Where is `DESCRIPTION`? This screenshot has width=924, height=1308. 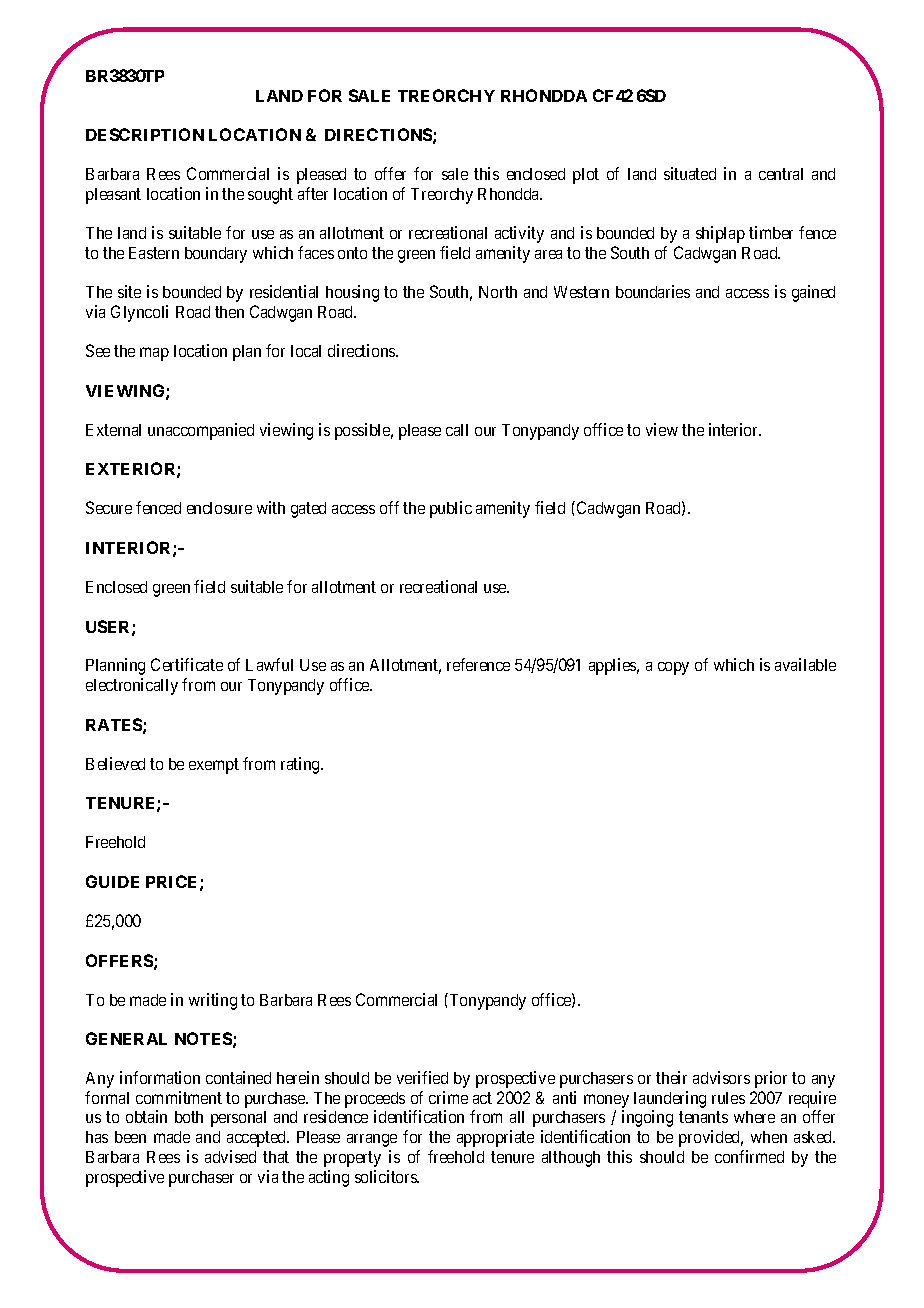 DESCRIPTION is located at coordinates (145, 134).
